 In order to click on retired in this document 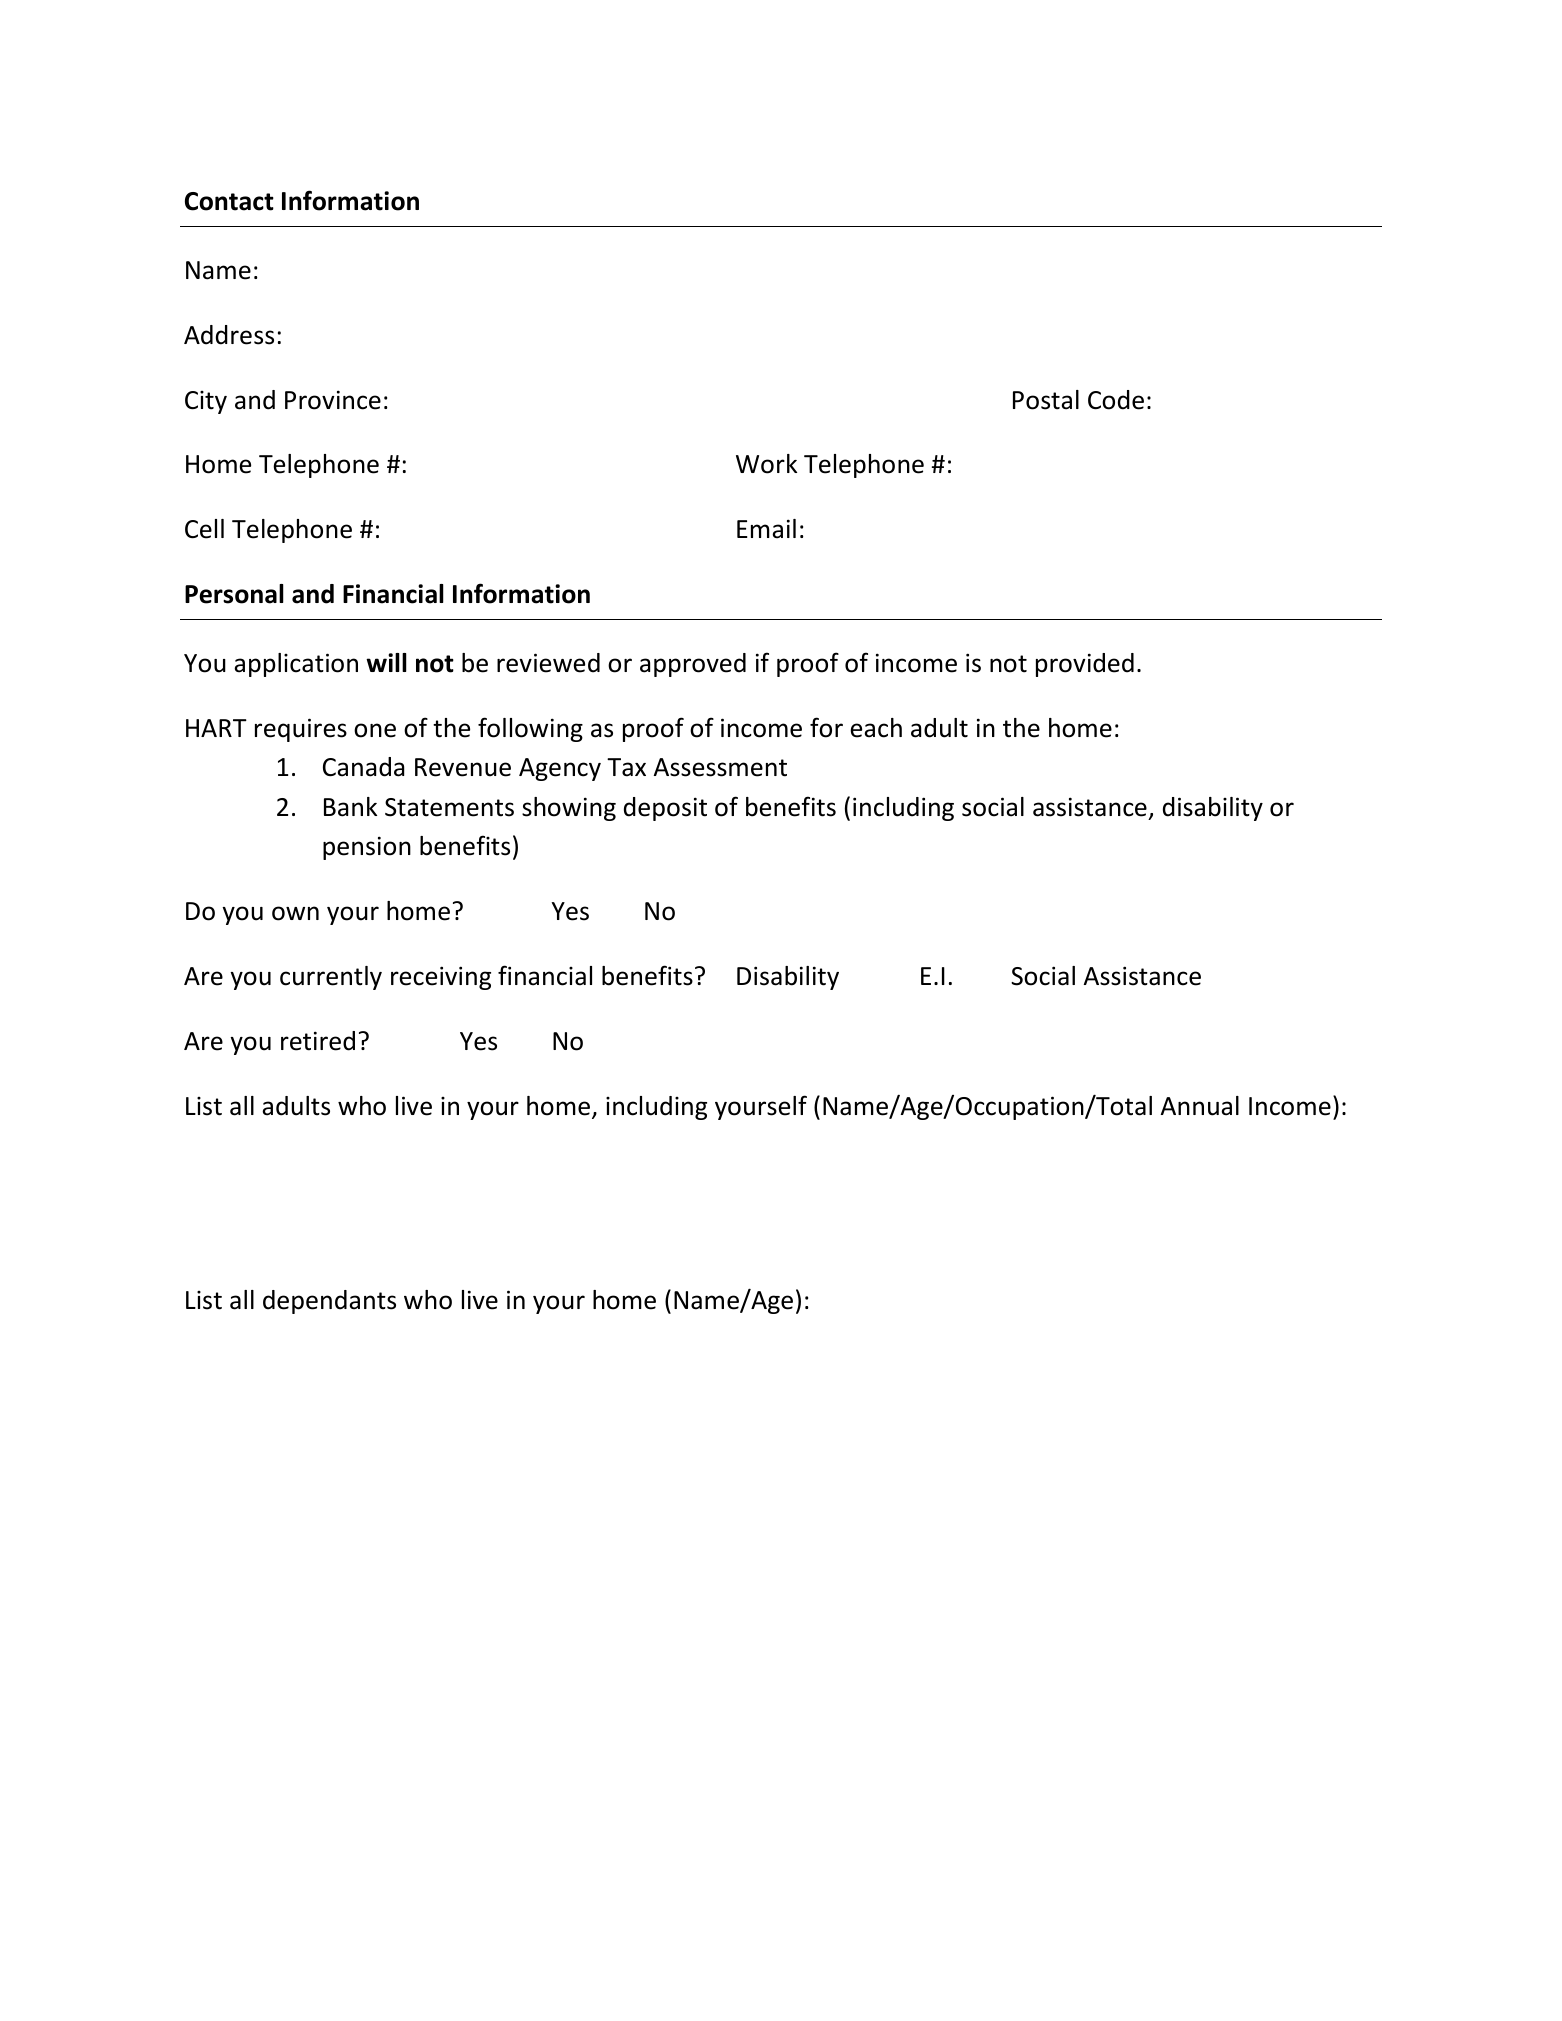, I will do `click(318, 1041)`.
